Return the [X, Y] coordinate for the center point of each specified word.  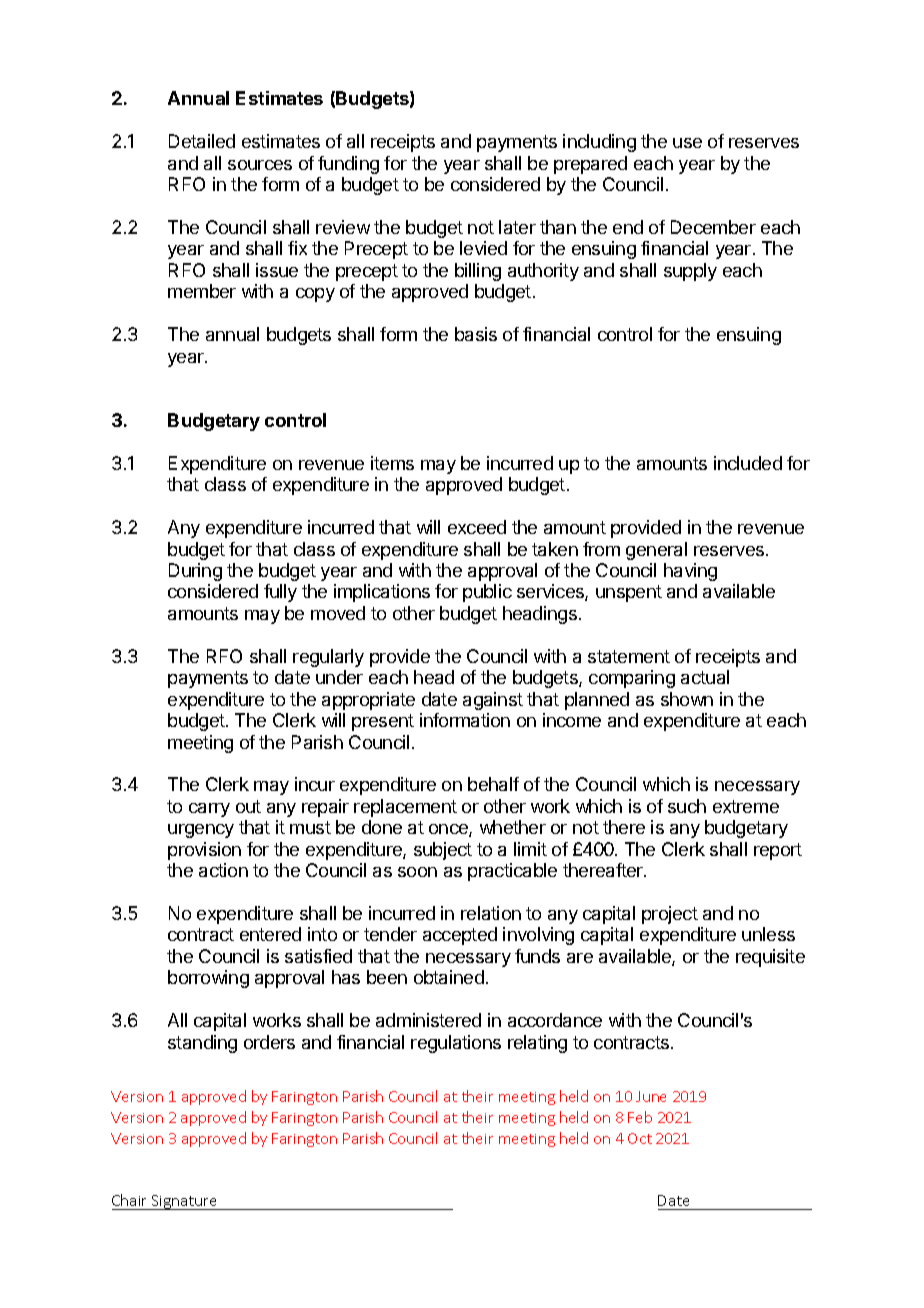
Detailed [202, 141]
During [195, 572]
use [687, 143]
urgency [201, 831]
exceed [477, 527]
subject [443, 851]
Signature [185, 1202]
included [748, 463]
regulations [456, 1044]
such [687, 806]
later [517, 227]
